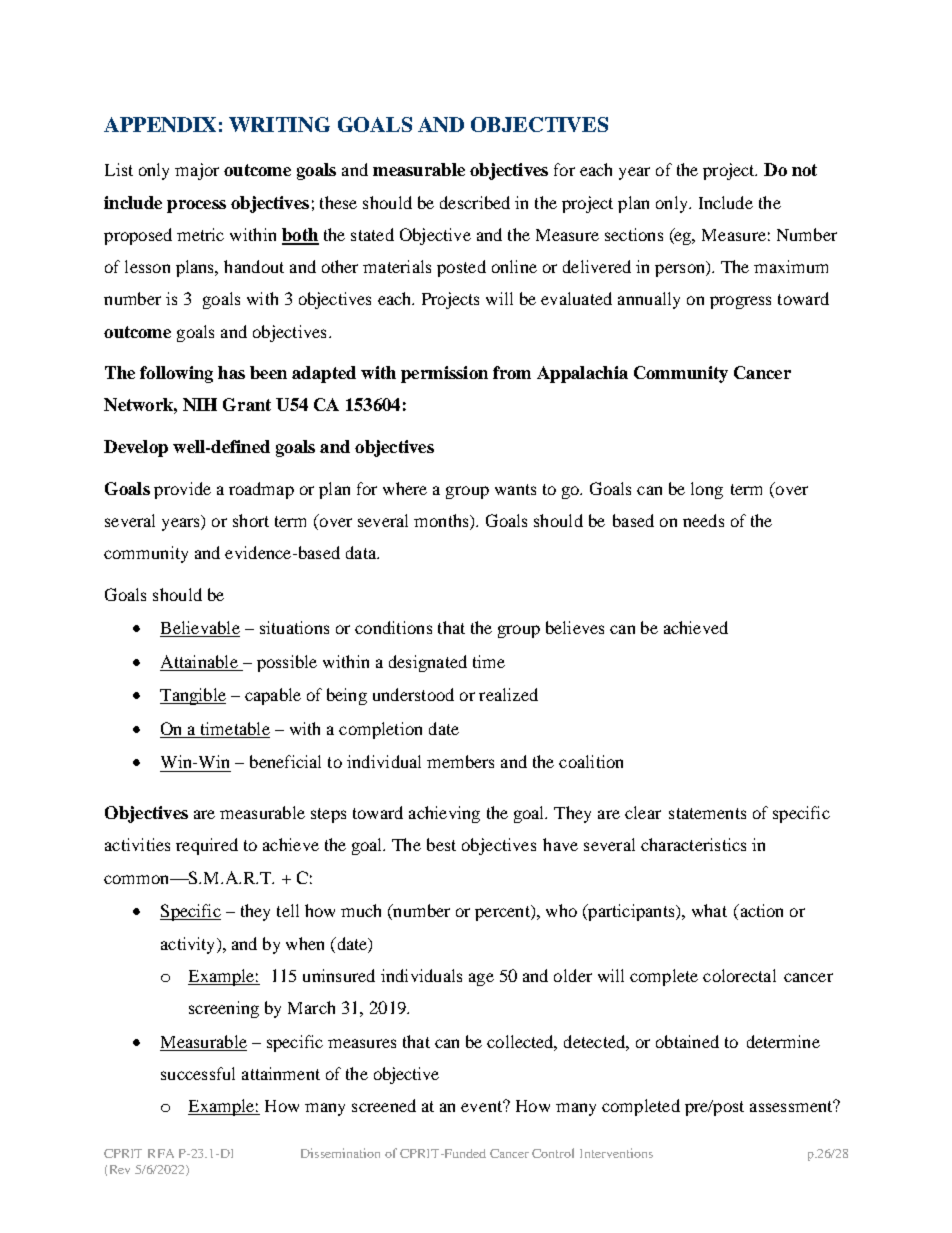  I want to click on permission, so click(444, 374).
